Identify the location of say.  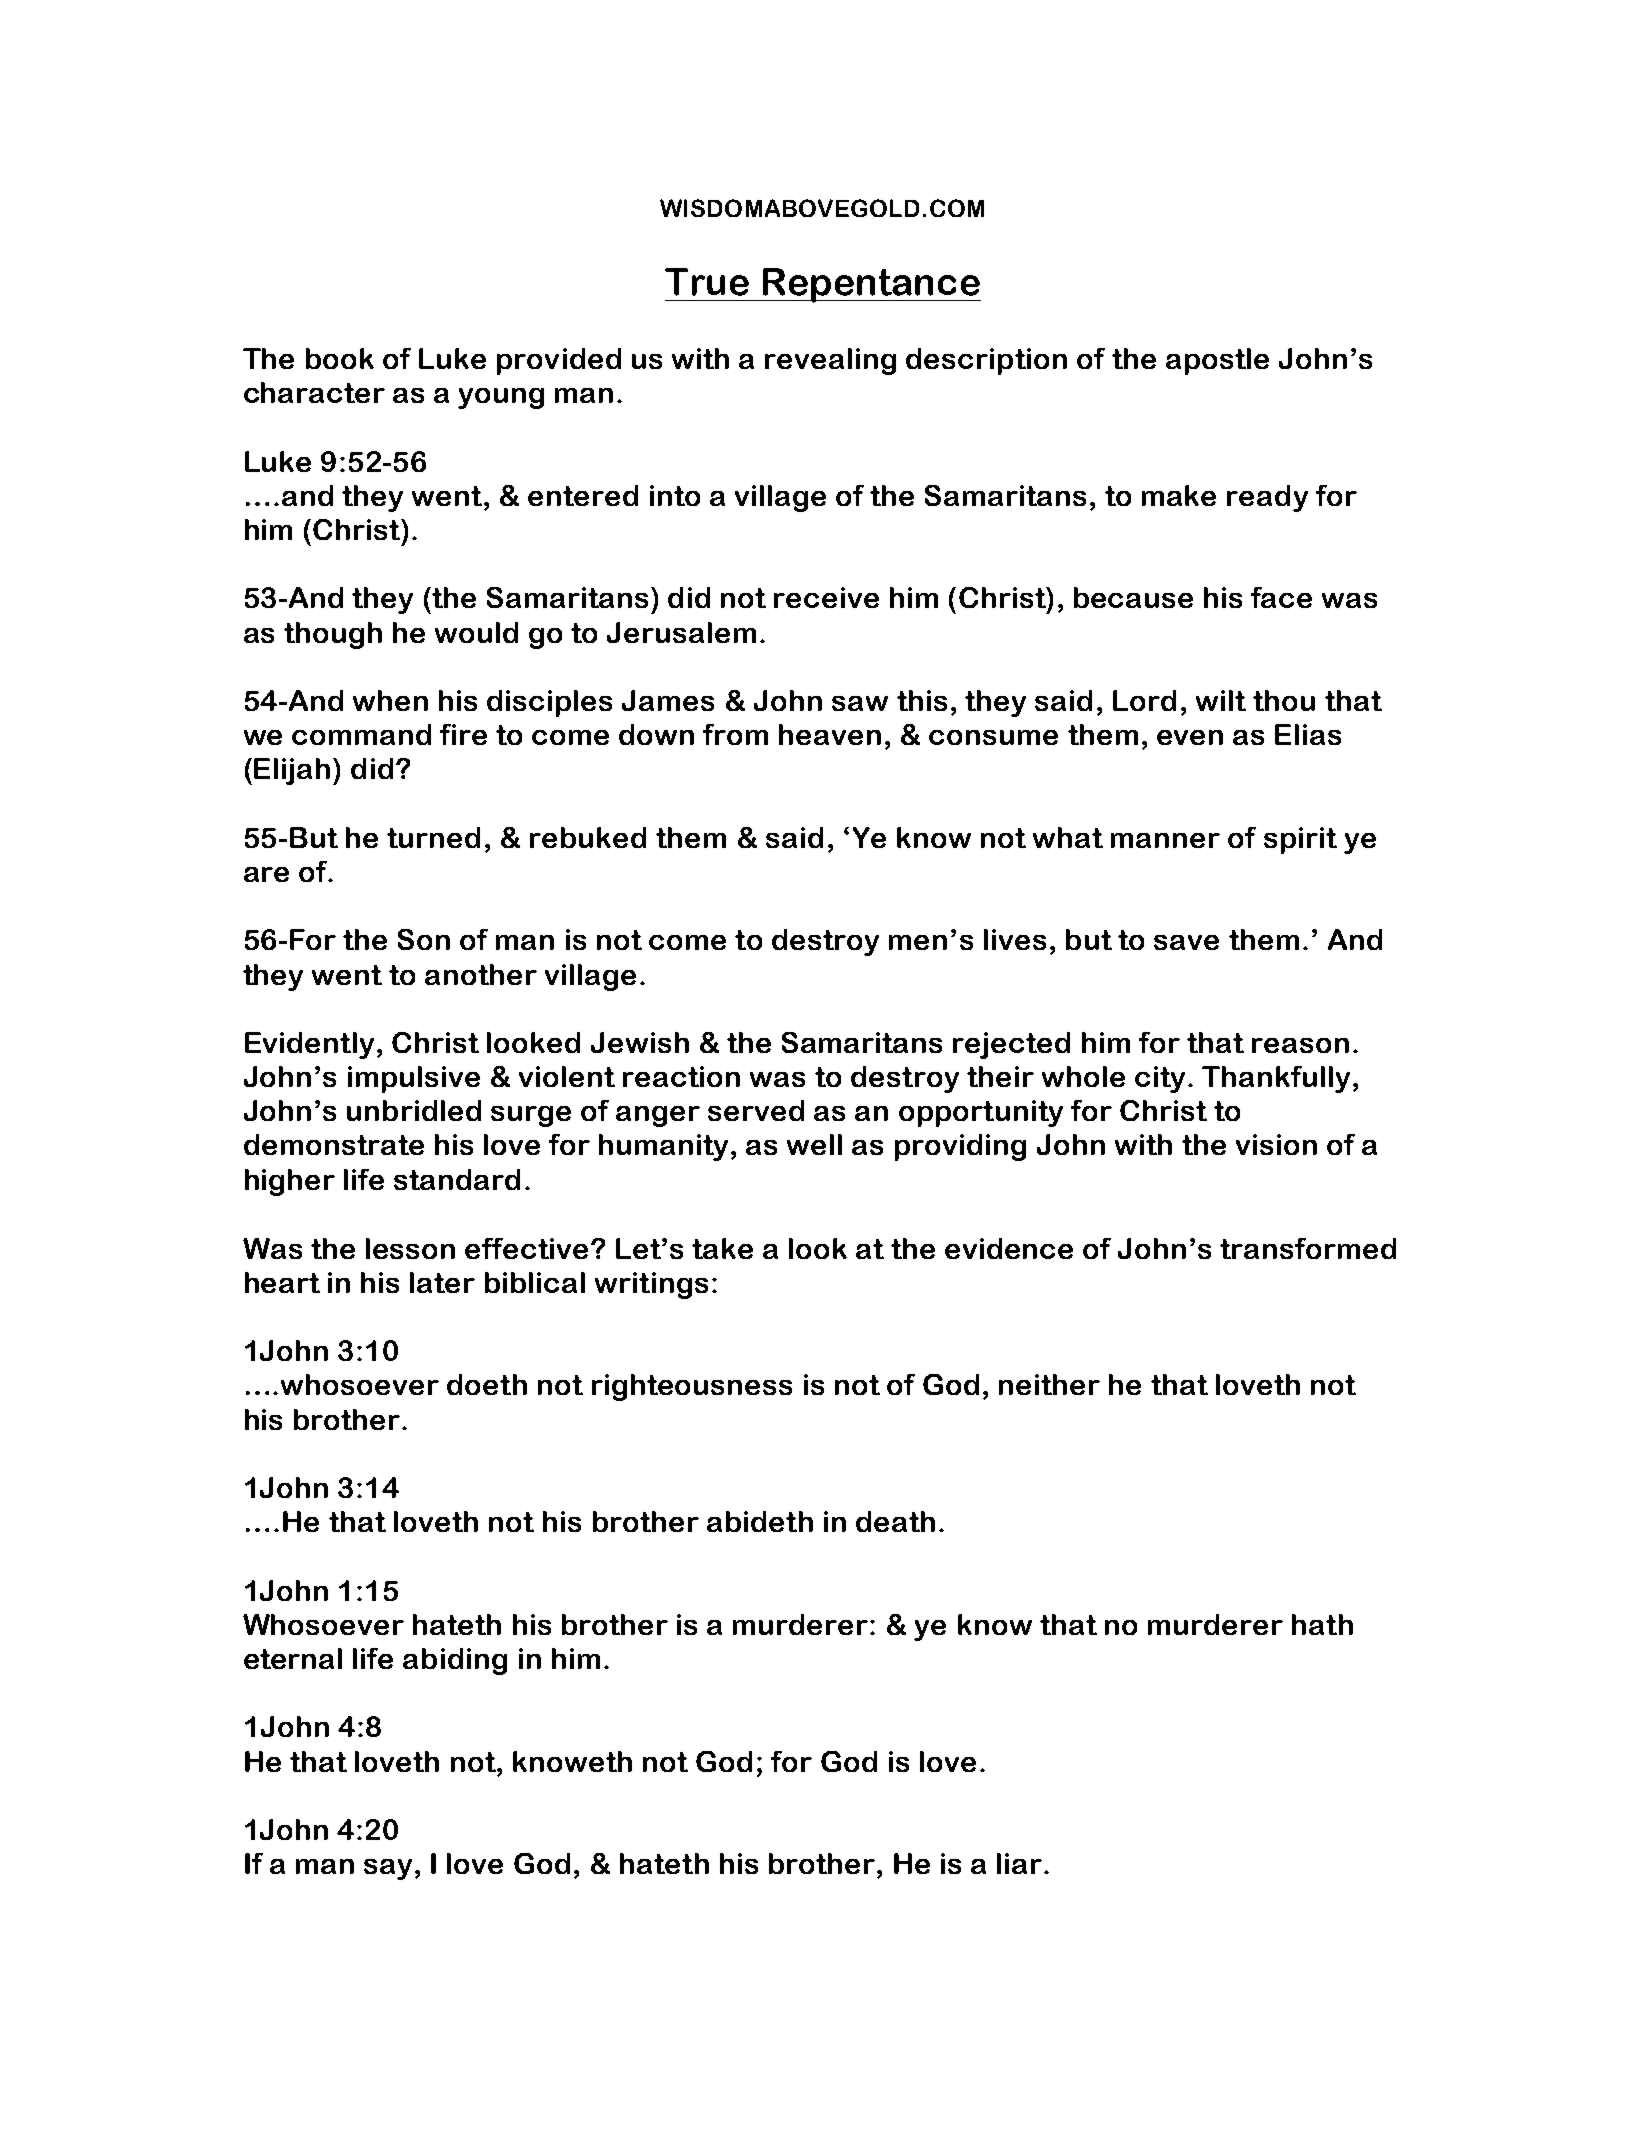
(388, 1869).
